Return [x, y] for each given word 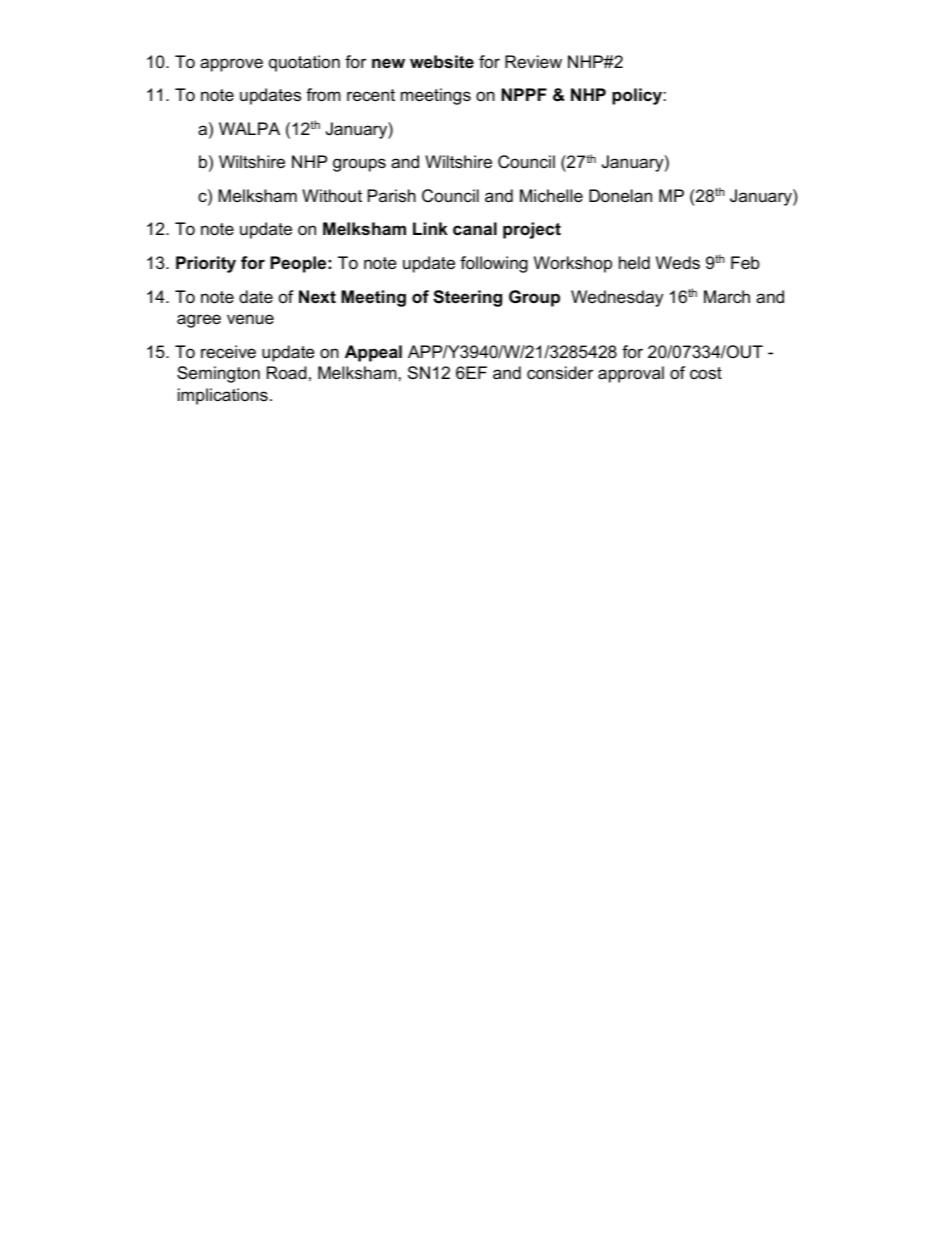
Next [317, 297]
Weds [678, 262]
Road [287, 373]
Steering [467, 298]
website [442, 62]
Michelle [551, 196]
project [532, 230]
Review [533, 62]
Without [332, 196]
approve [231, 65]
